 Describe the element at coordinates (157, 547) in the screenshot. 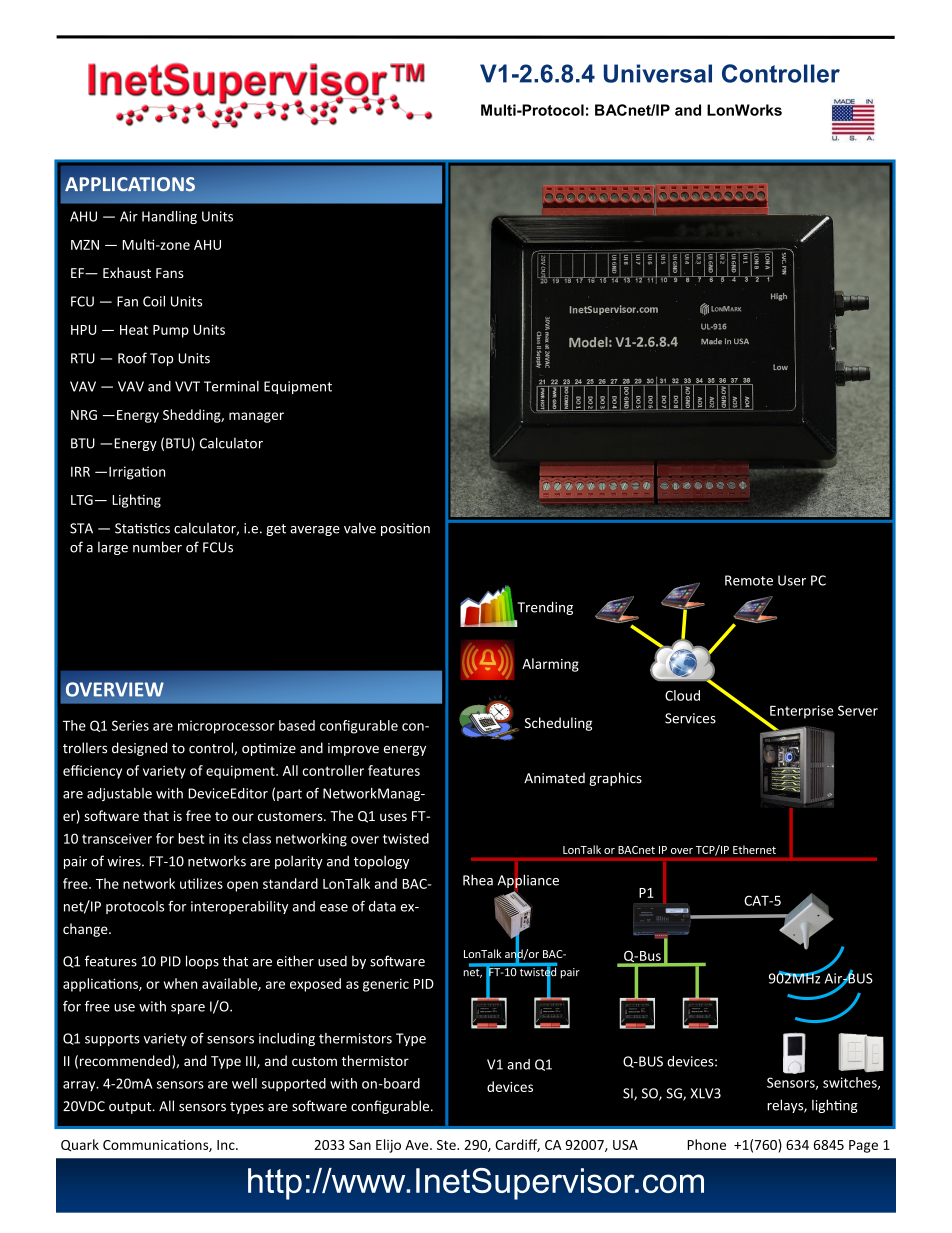

I see `number` at that location.
